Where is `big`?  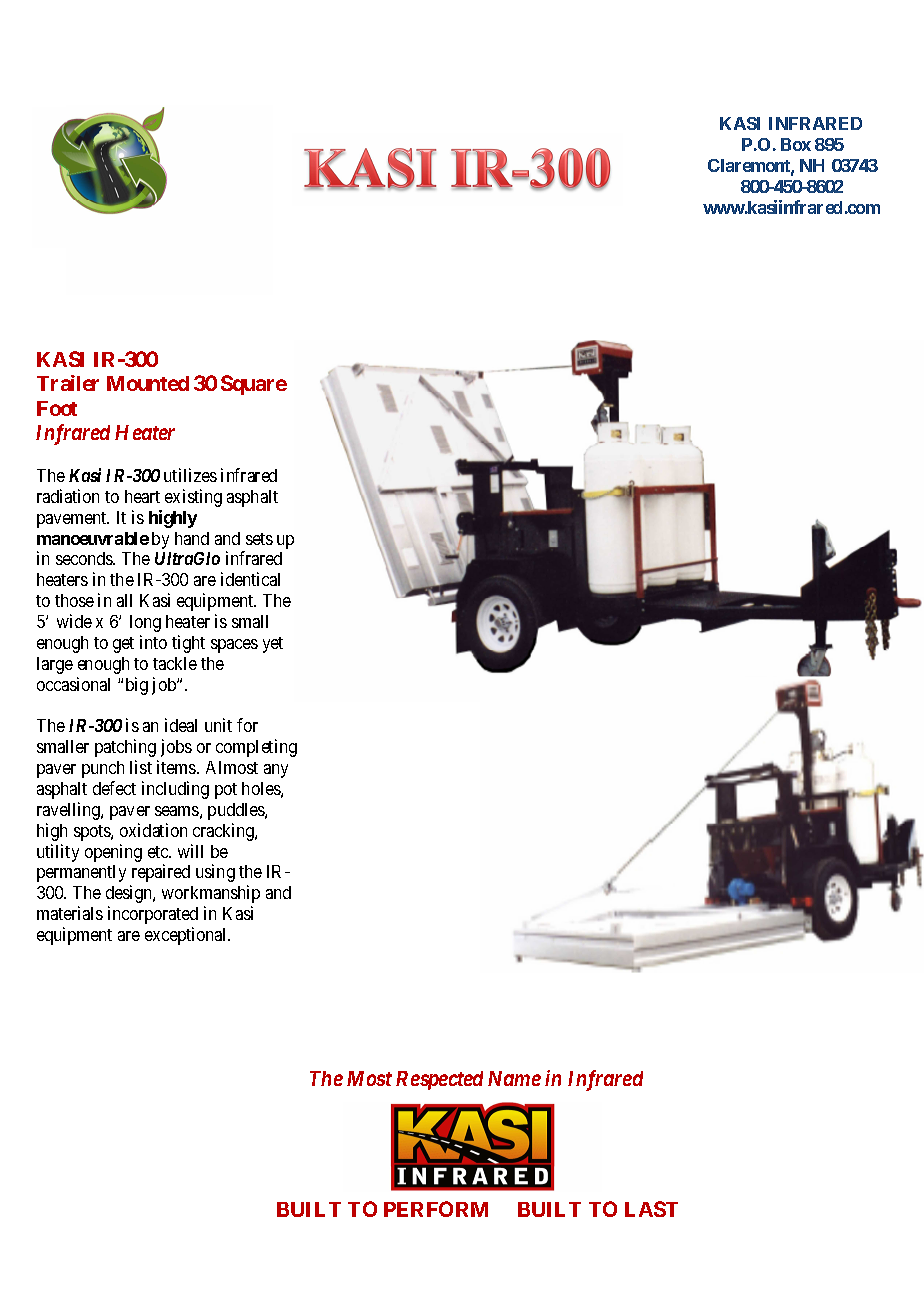
big is located at coordinates (137, 686).
